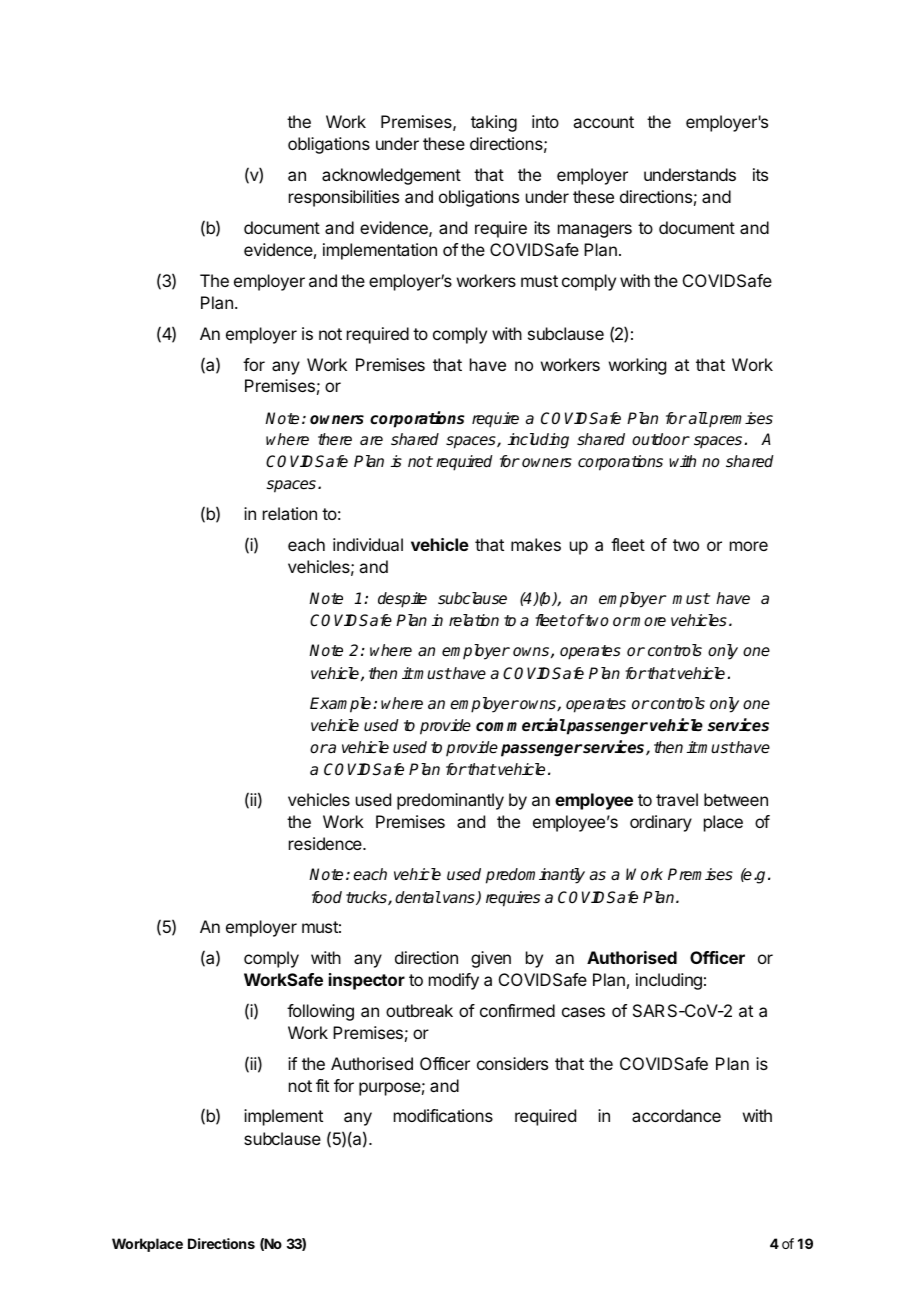  What do you see at coordinates (536, 544) in the screenshot?
I see `makes` at bounding box center [536, 544].
